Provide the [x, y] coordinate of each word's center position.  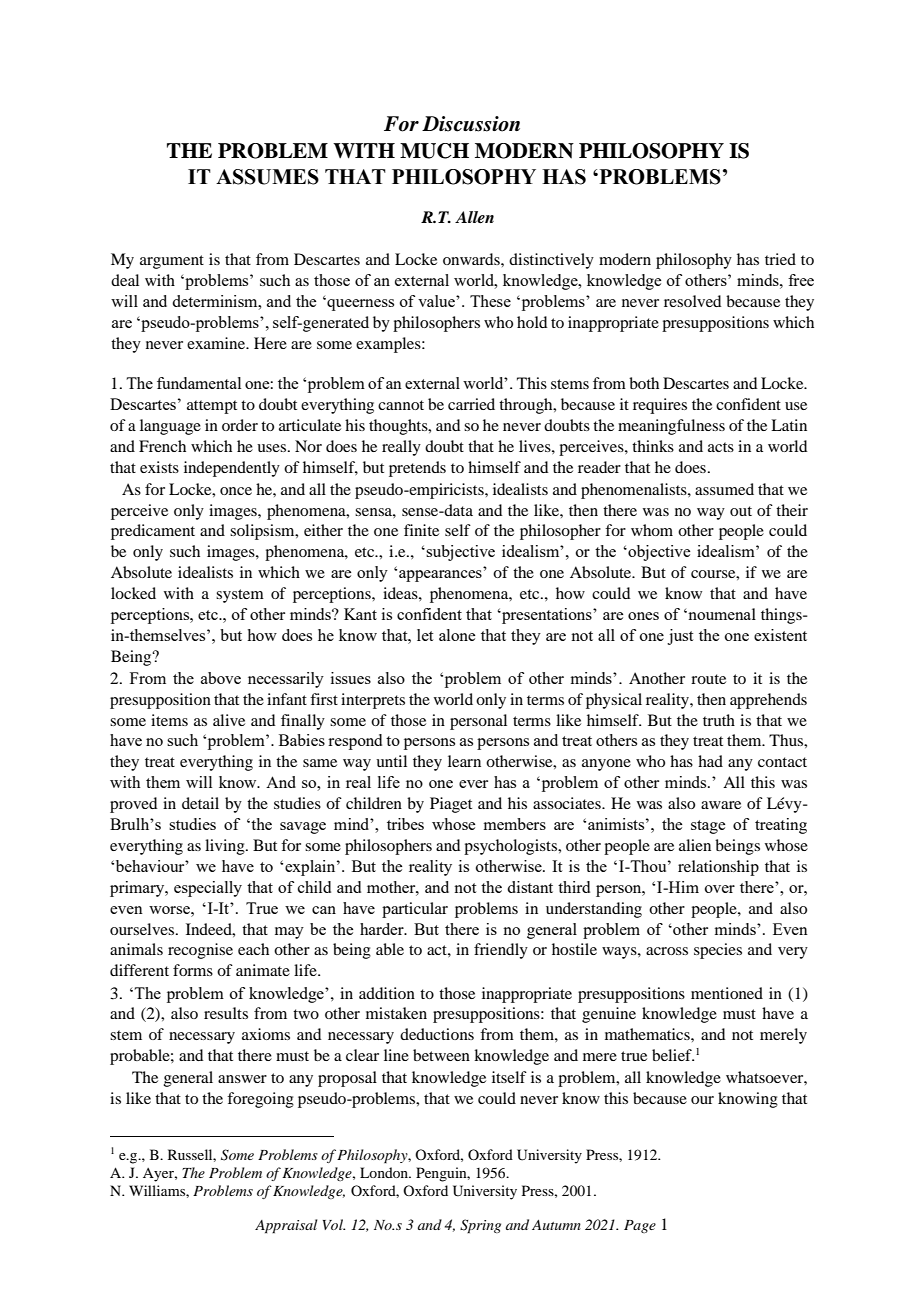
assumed [724, 489]
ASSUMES [267, 177]
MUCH [434, 151]
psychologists [512, 847]
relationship [718, 868]
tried [780, 259]
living [226, 847]
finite [421, 530]
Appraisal [286, 1226]
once [236, 491]
